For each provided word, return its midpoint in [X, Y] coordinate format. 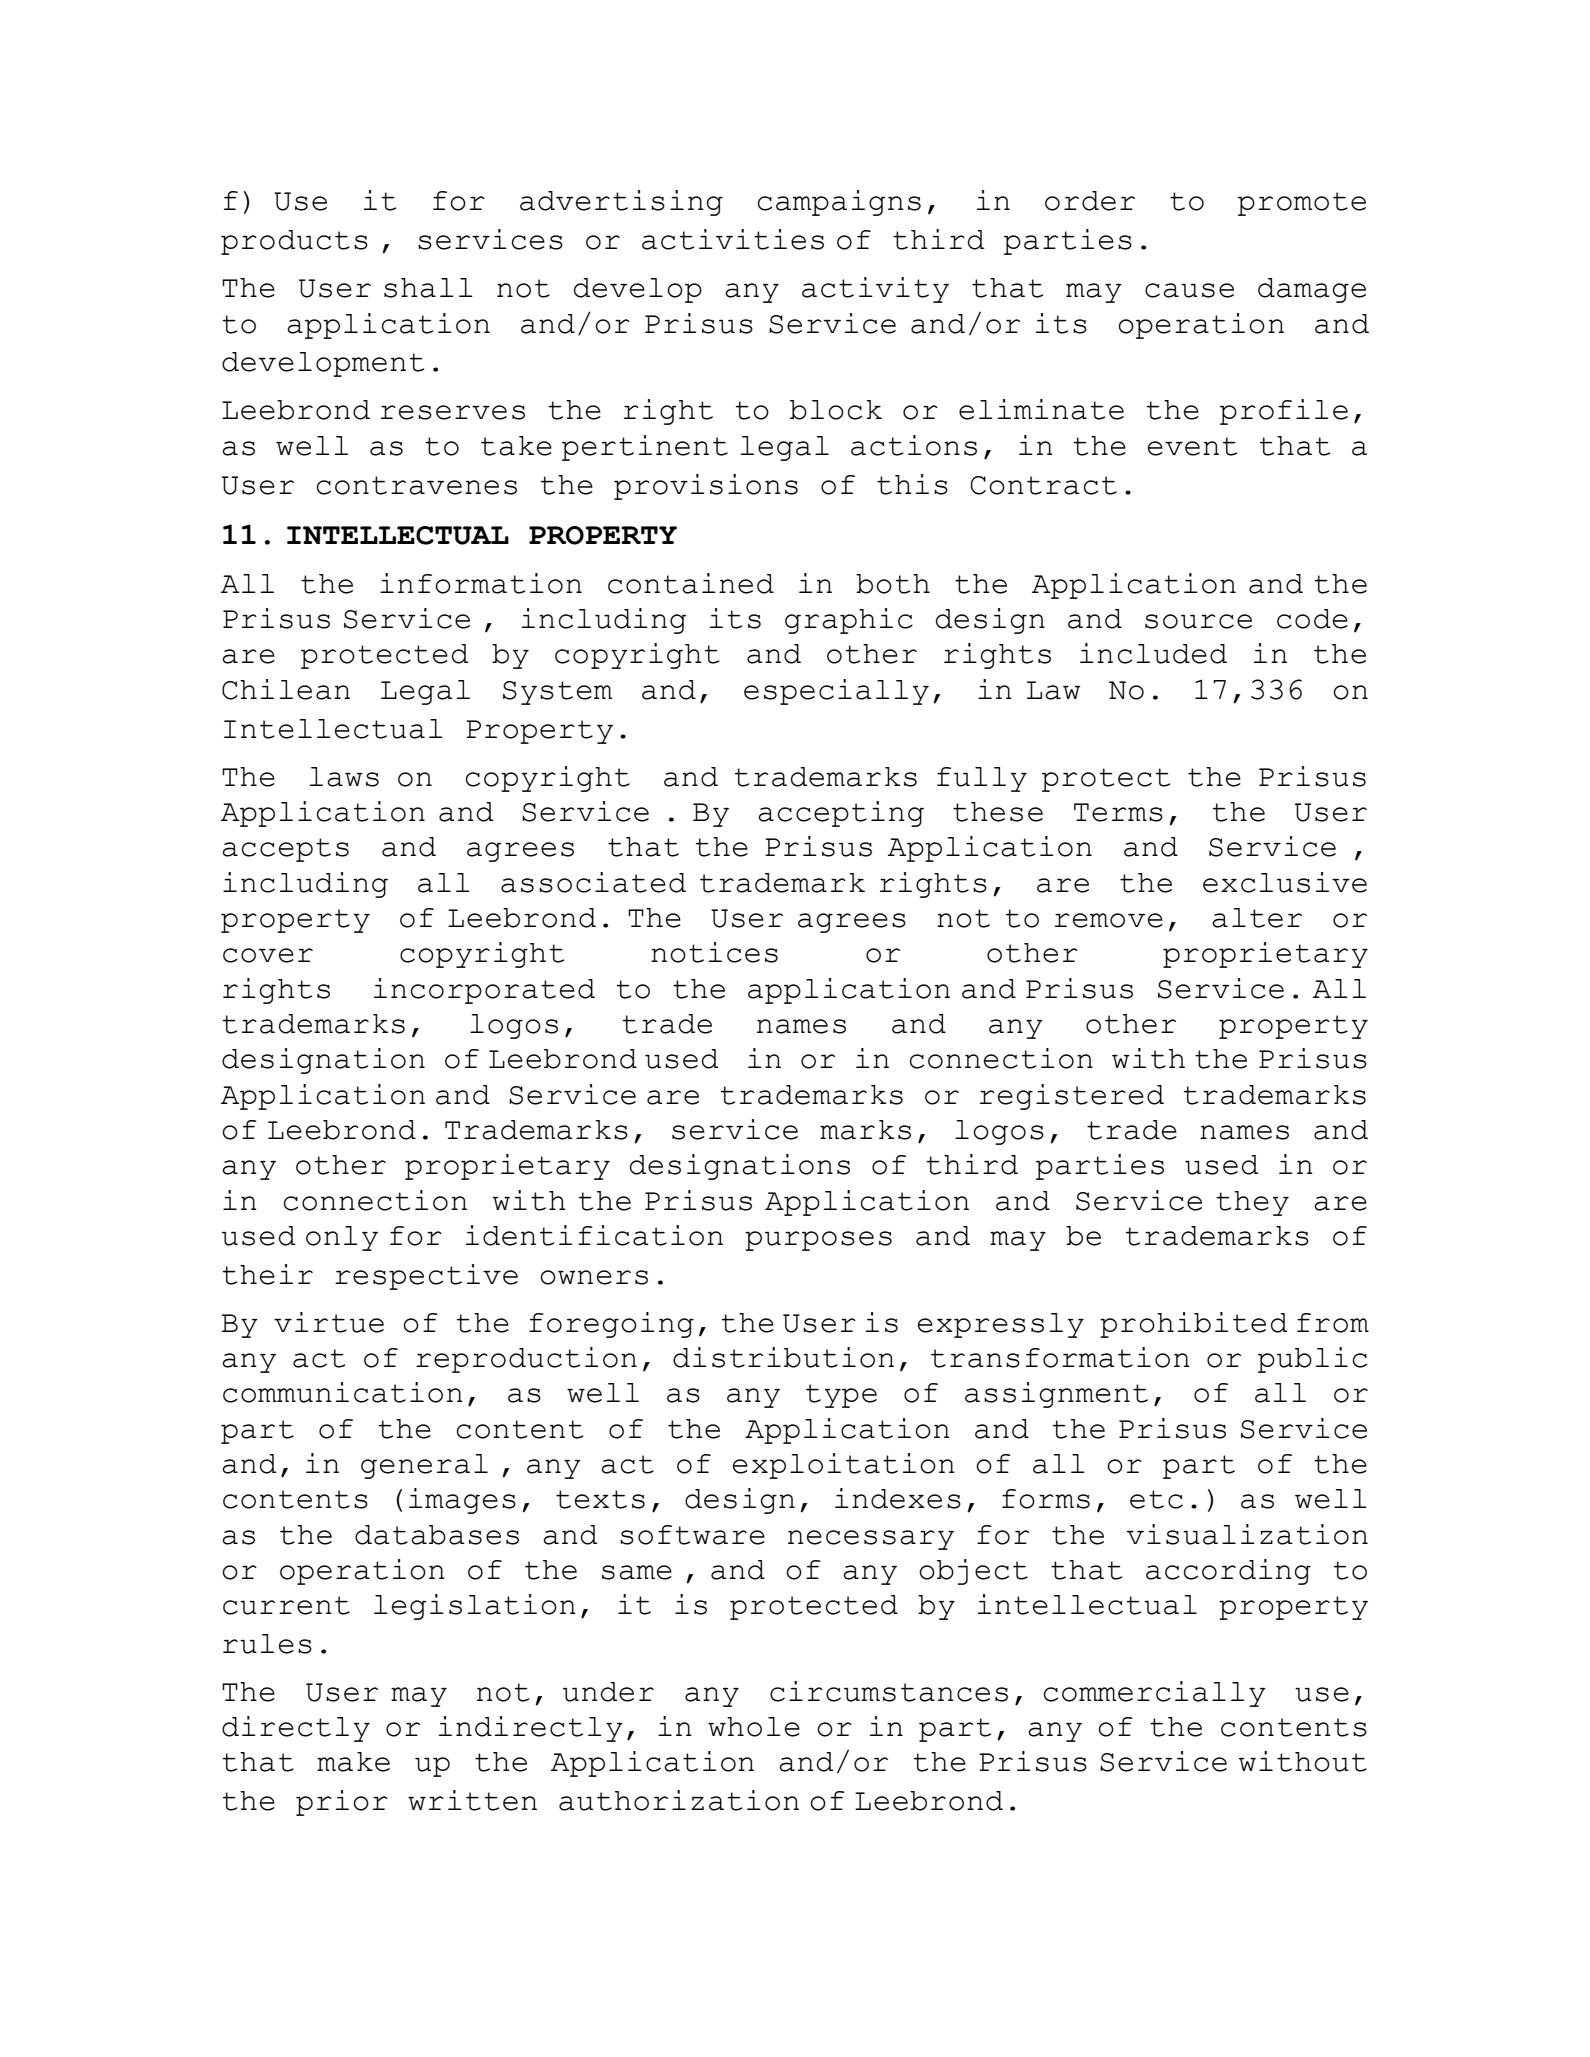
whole [754, 1727]
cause [1189, 290]
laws [344, 777]
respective [426, 1277]
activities [733, 239]
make [353, 1762]
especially [836, 692]
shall [428, 288]
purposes [818, 1241]
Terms [1118, 812]
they [1253, 1203]
